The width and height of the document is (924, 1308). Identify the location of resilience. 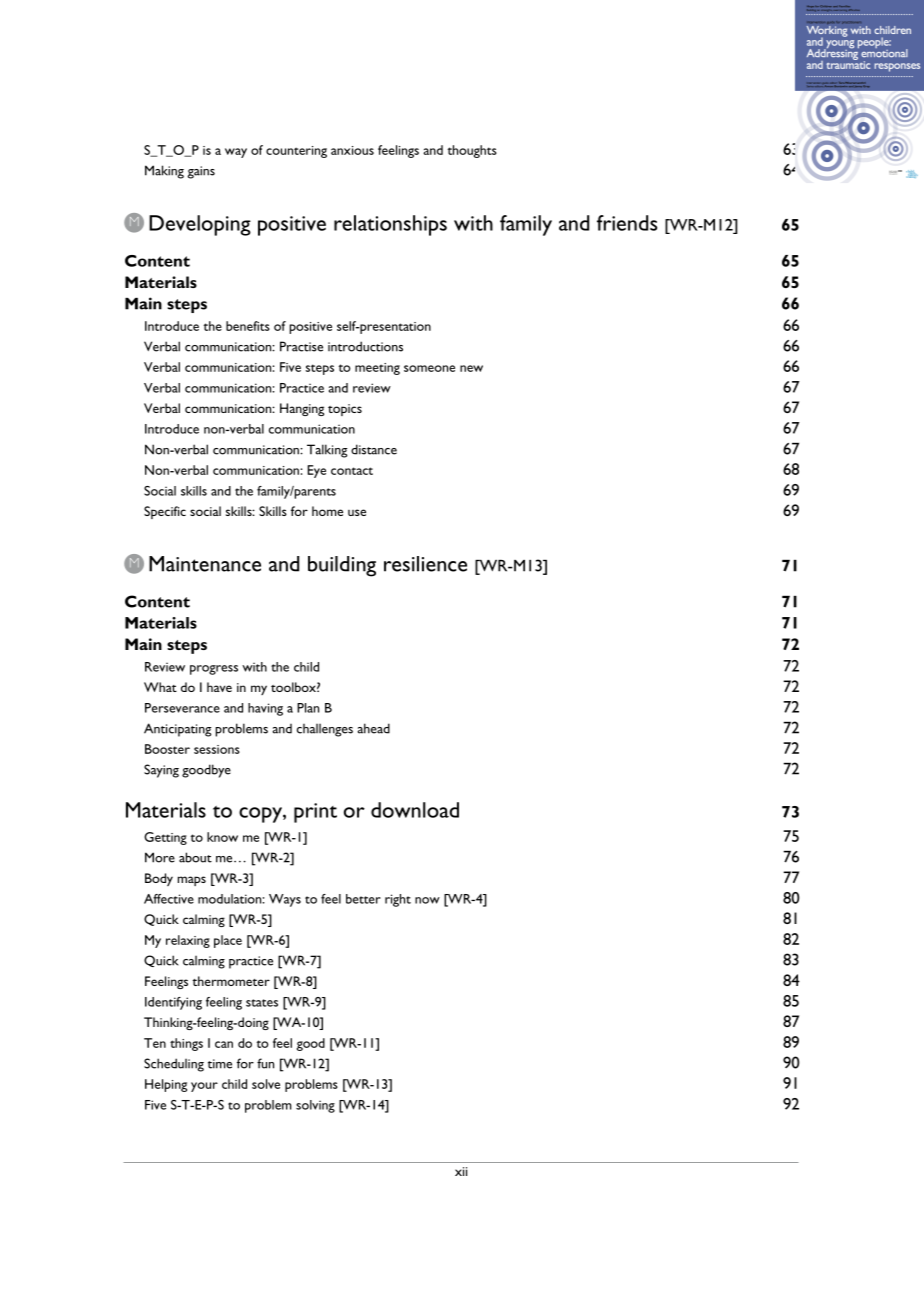
(425, 564).
